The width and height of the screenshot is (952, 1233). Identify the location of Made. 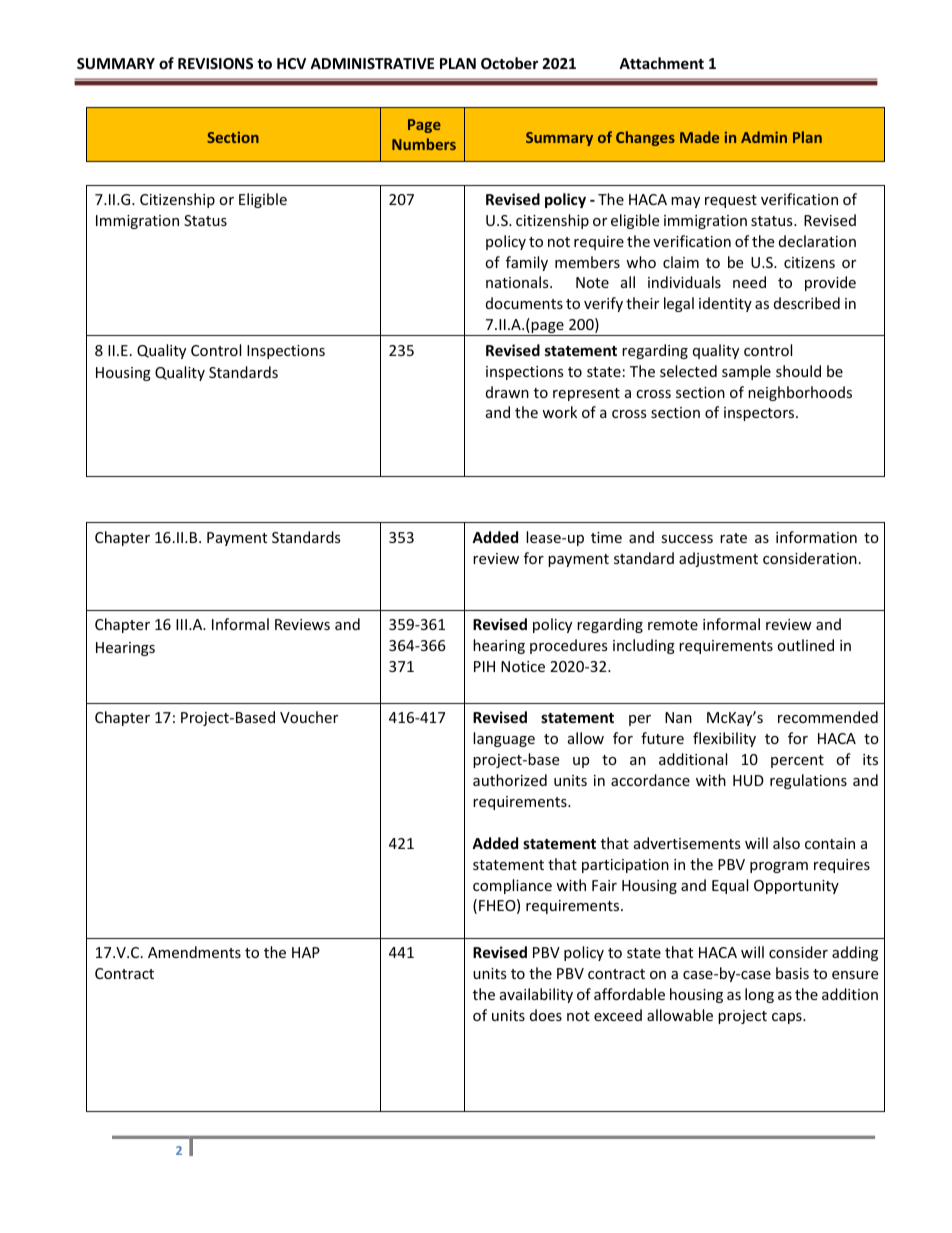
(699, 137).
